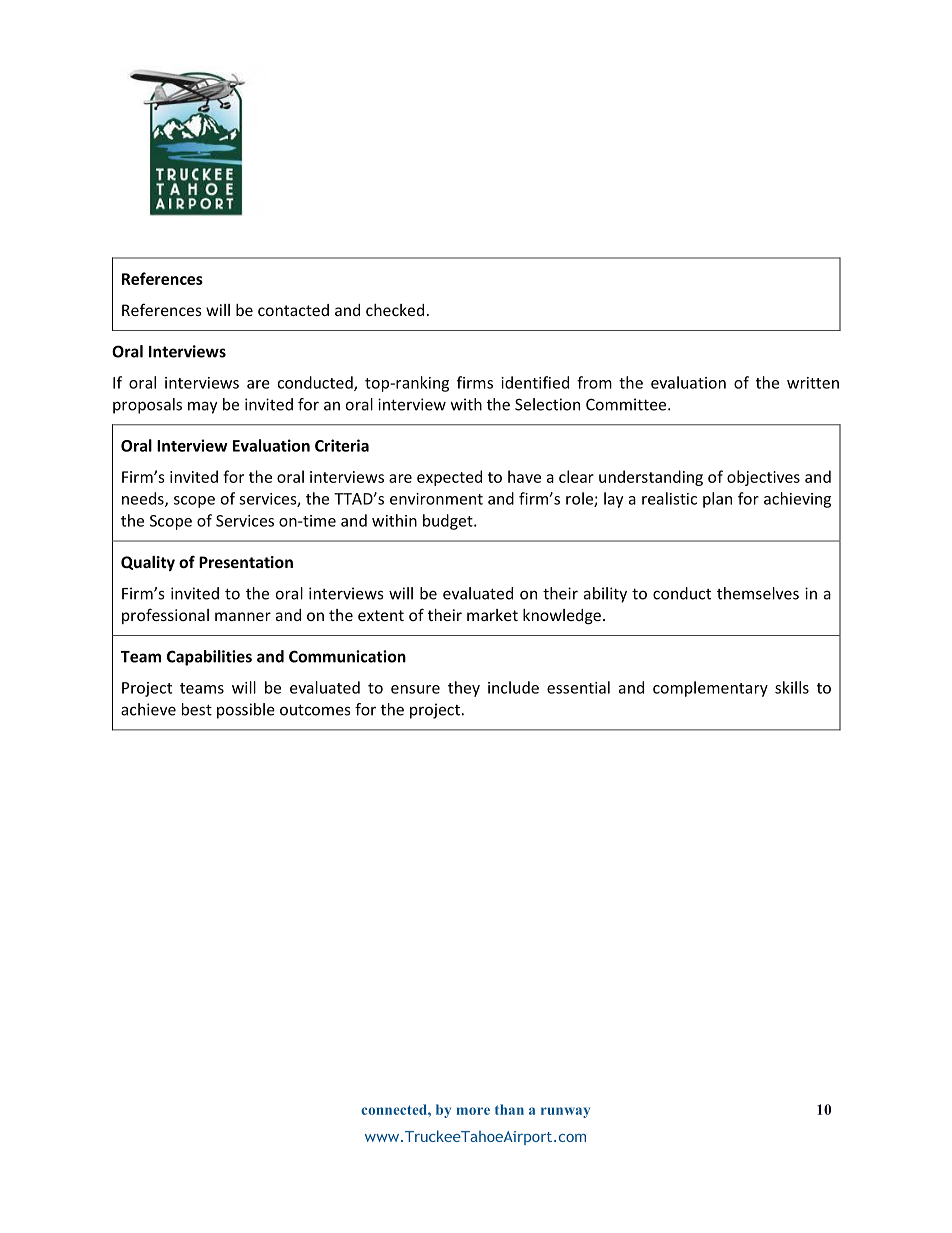 The image size is (952, 1233). What do you see at coordinates (565, 1112) in the screenshot?
I see `runway` at bounding box center [565, 1112].
